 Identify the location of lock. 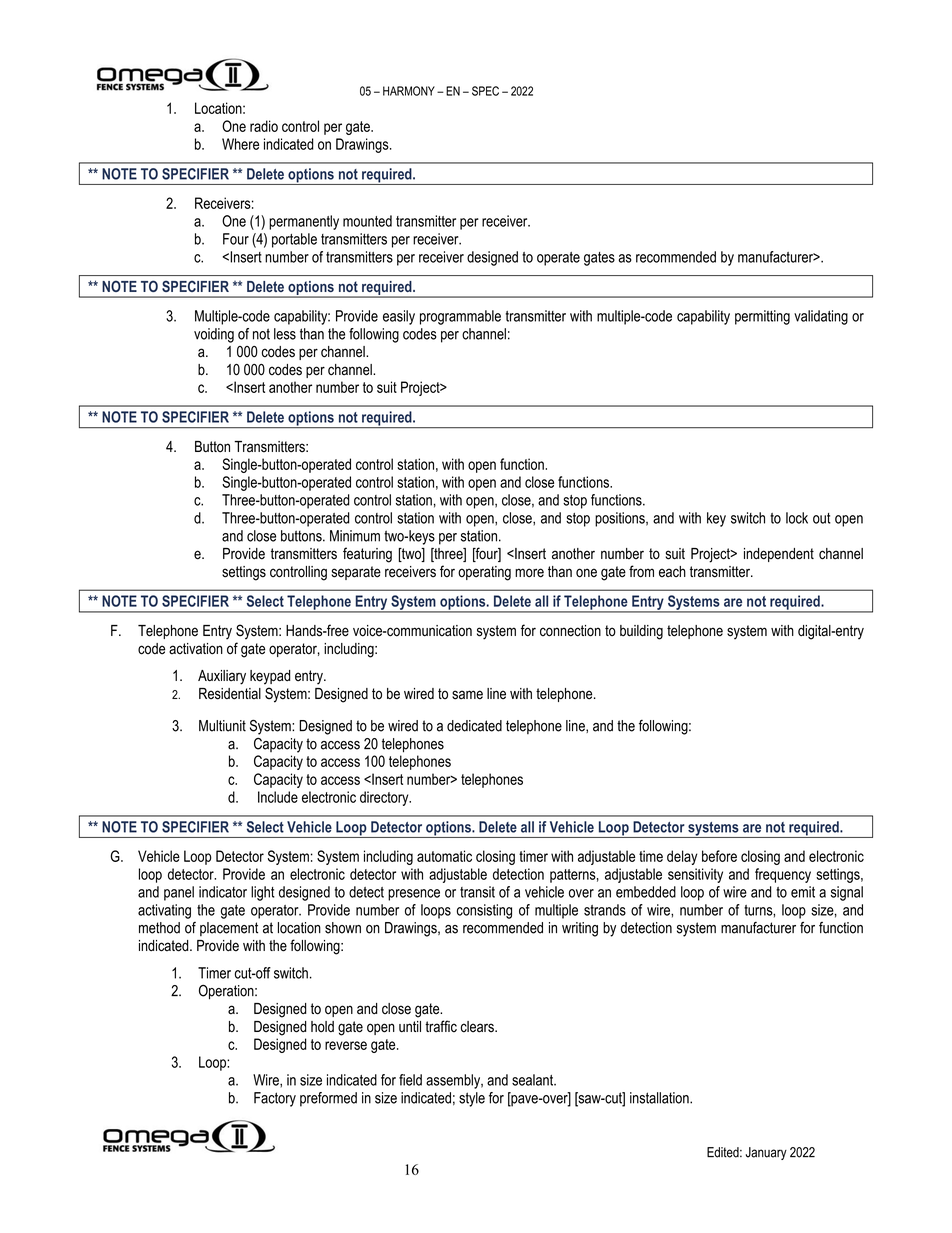
(797, 518).
